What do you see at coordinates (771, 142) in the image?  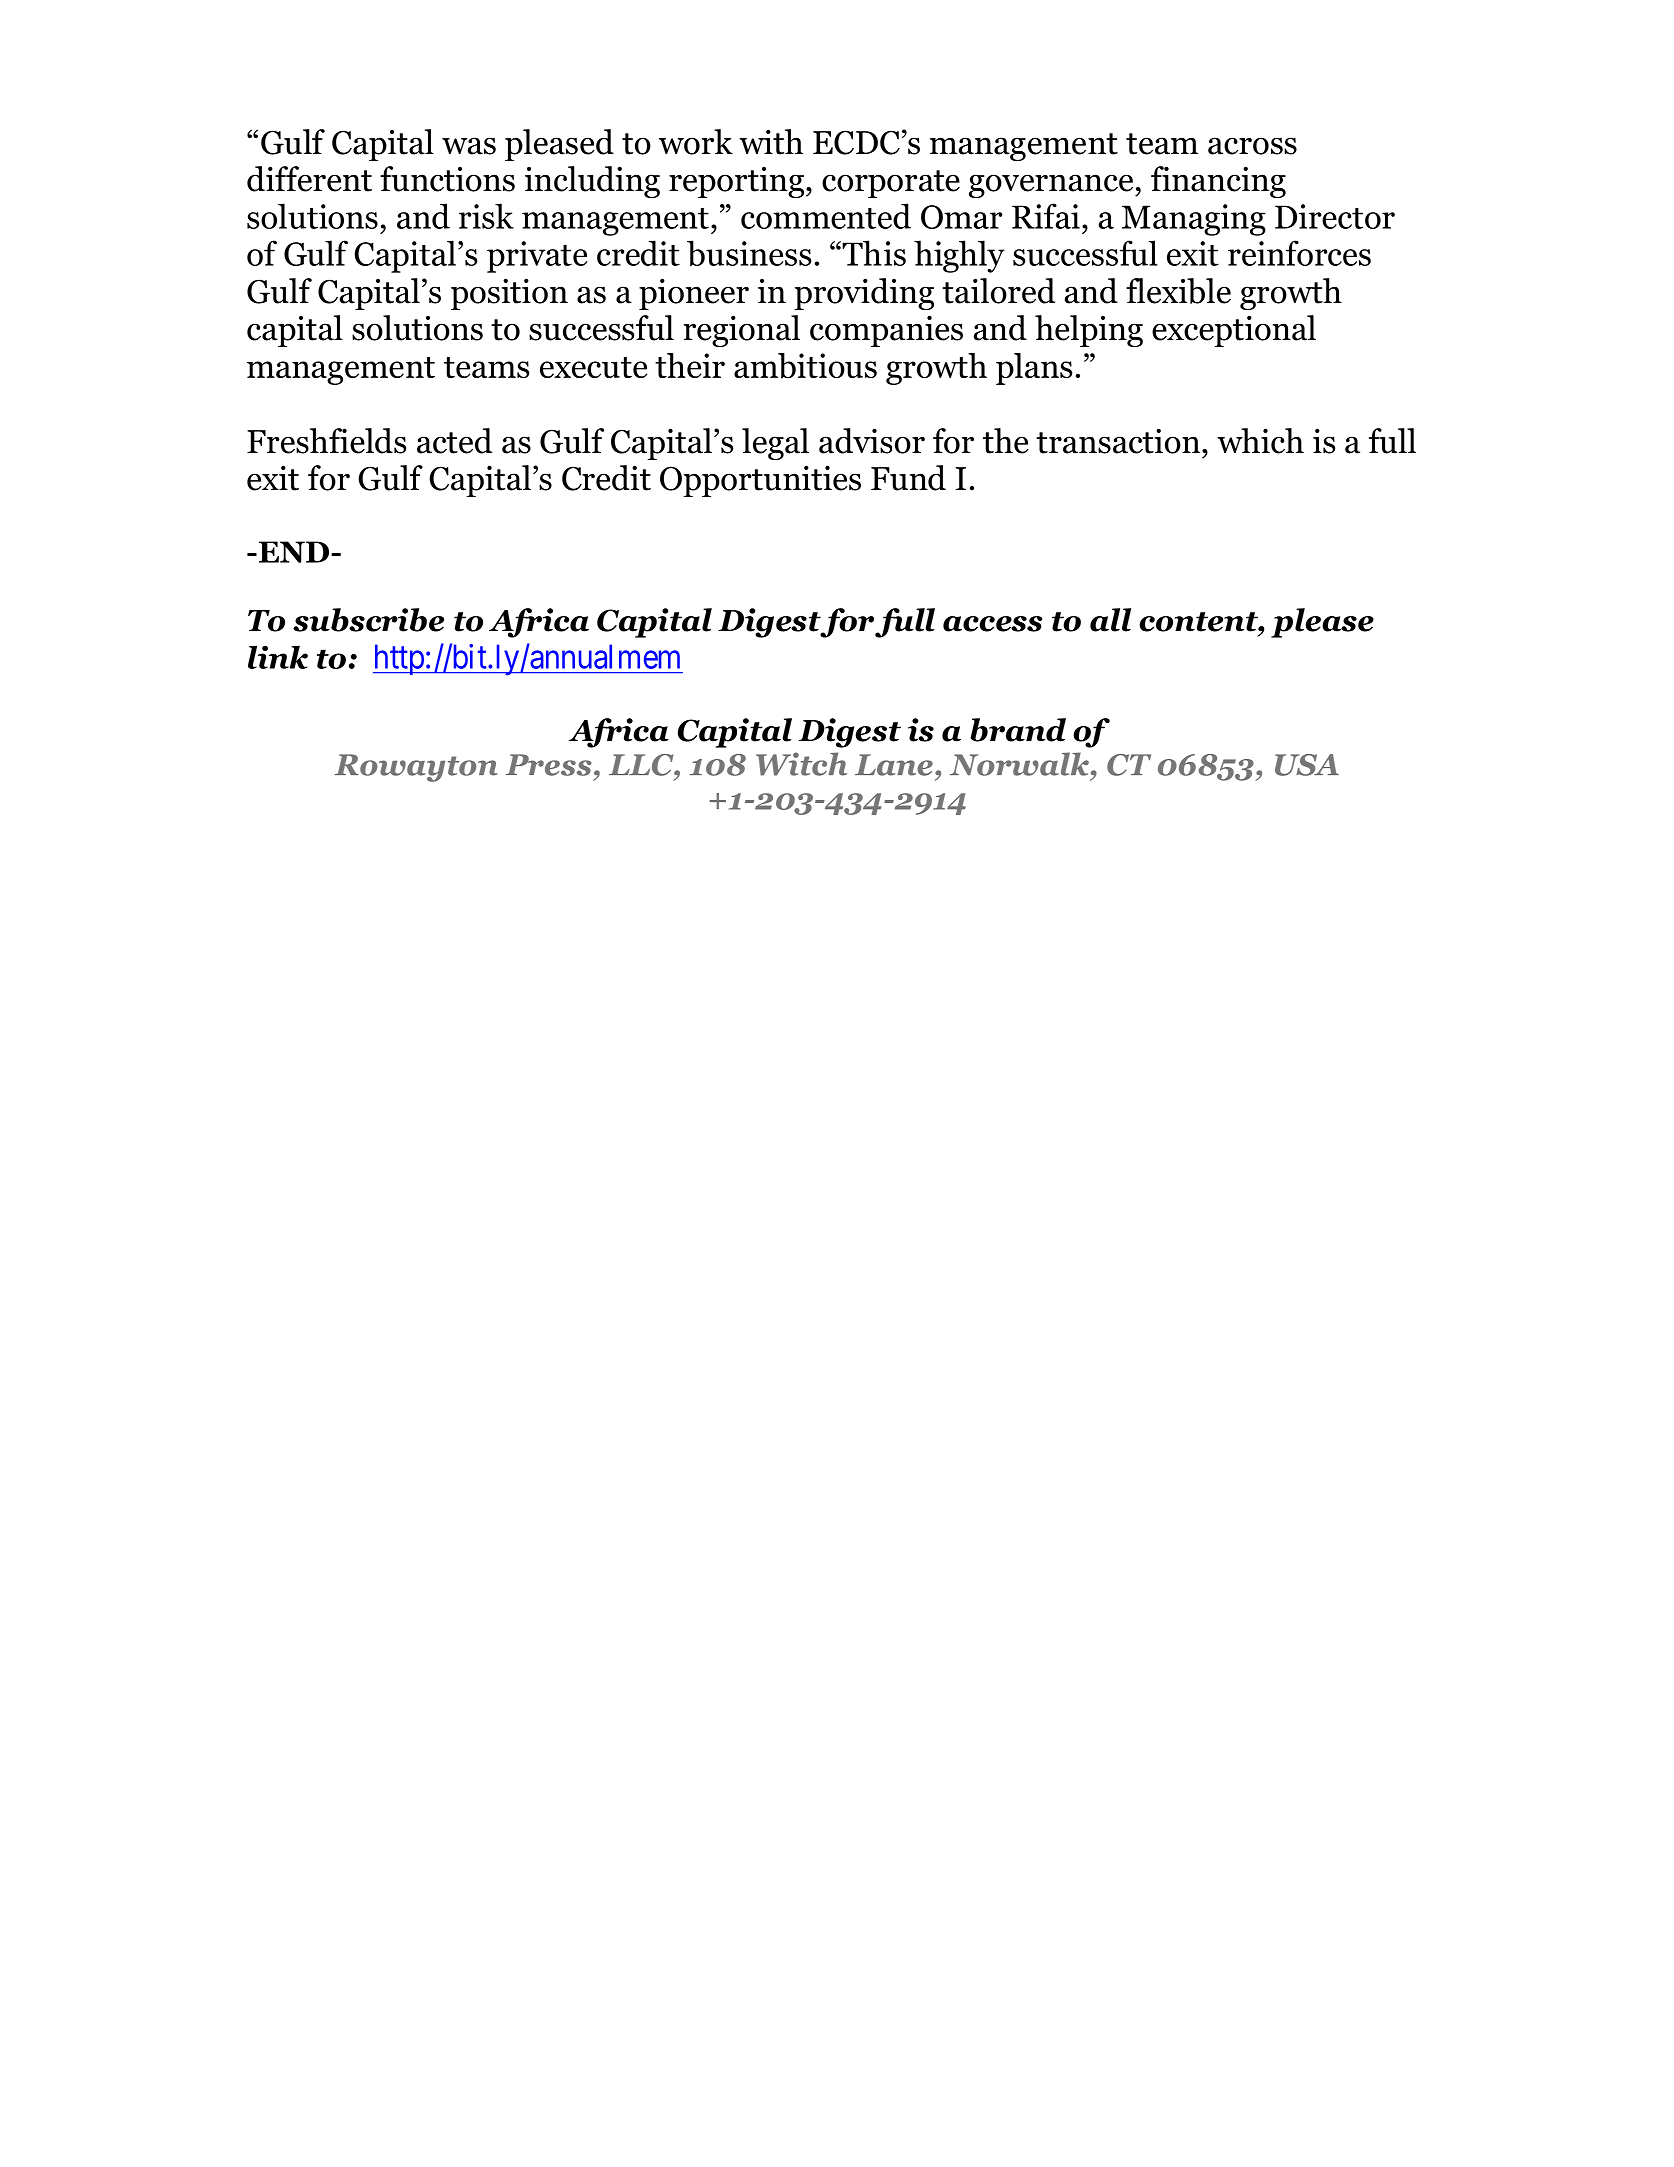 I see `with` at bounding box center [771, 142].
